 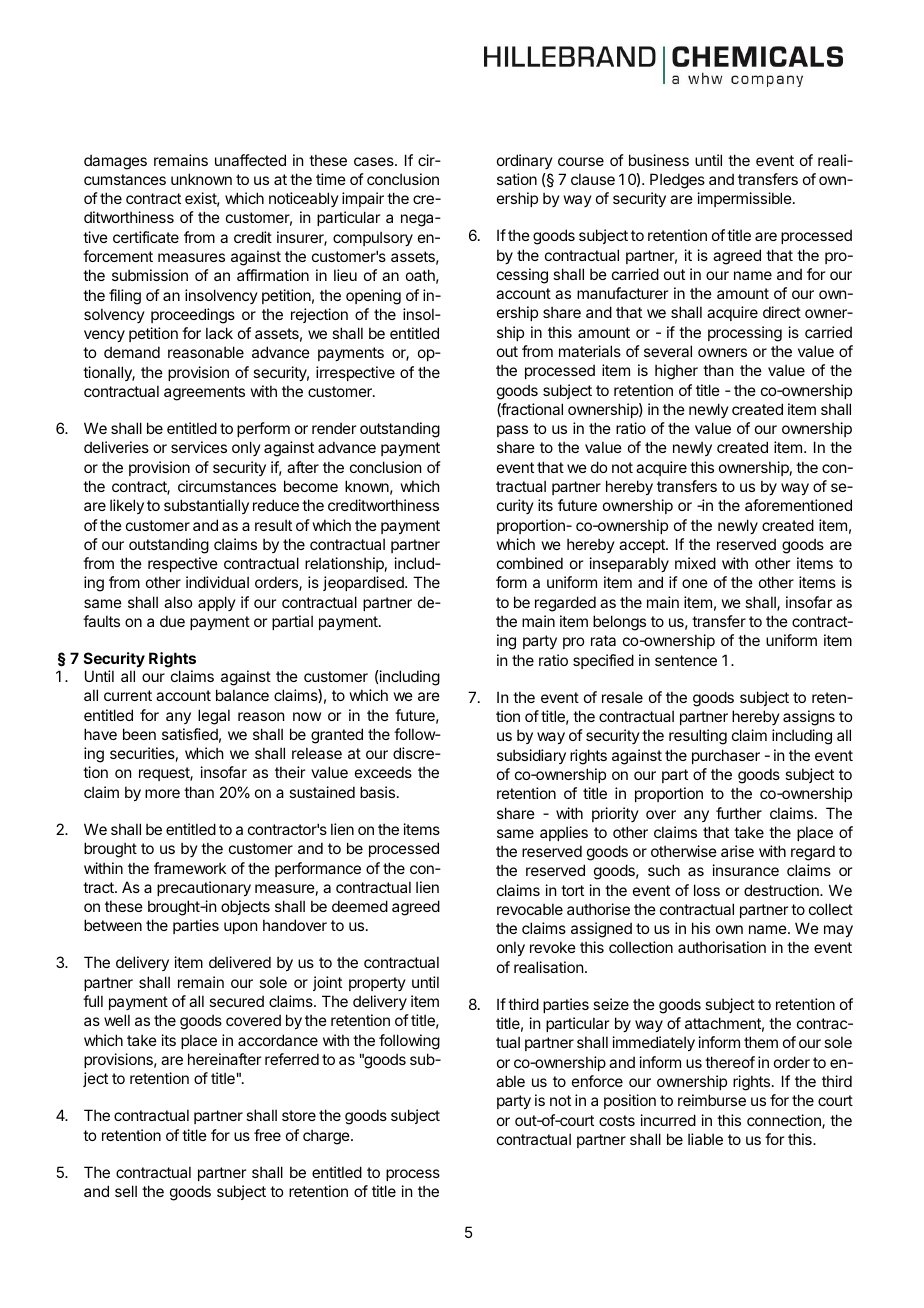 What do you see at coordinates (525, 161) in the screenshot?
I see `ordinary` at bounding box center [525, 161].
